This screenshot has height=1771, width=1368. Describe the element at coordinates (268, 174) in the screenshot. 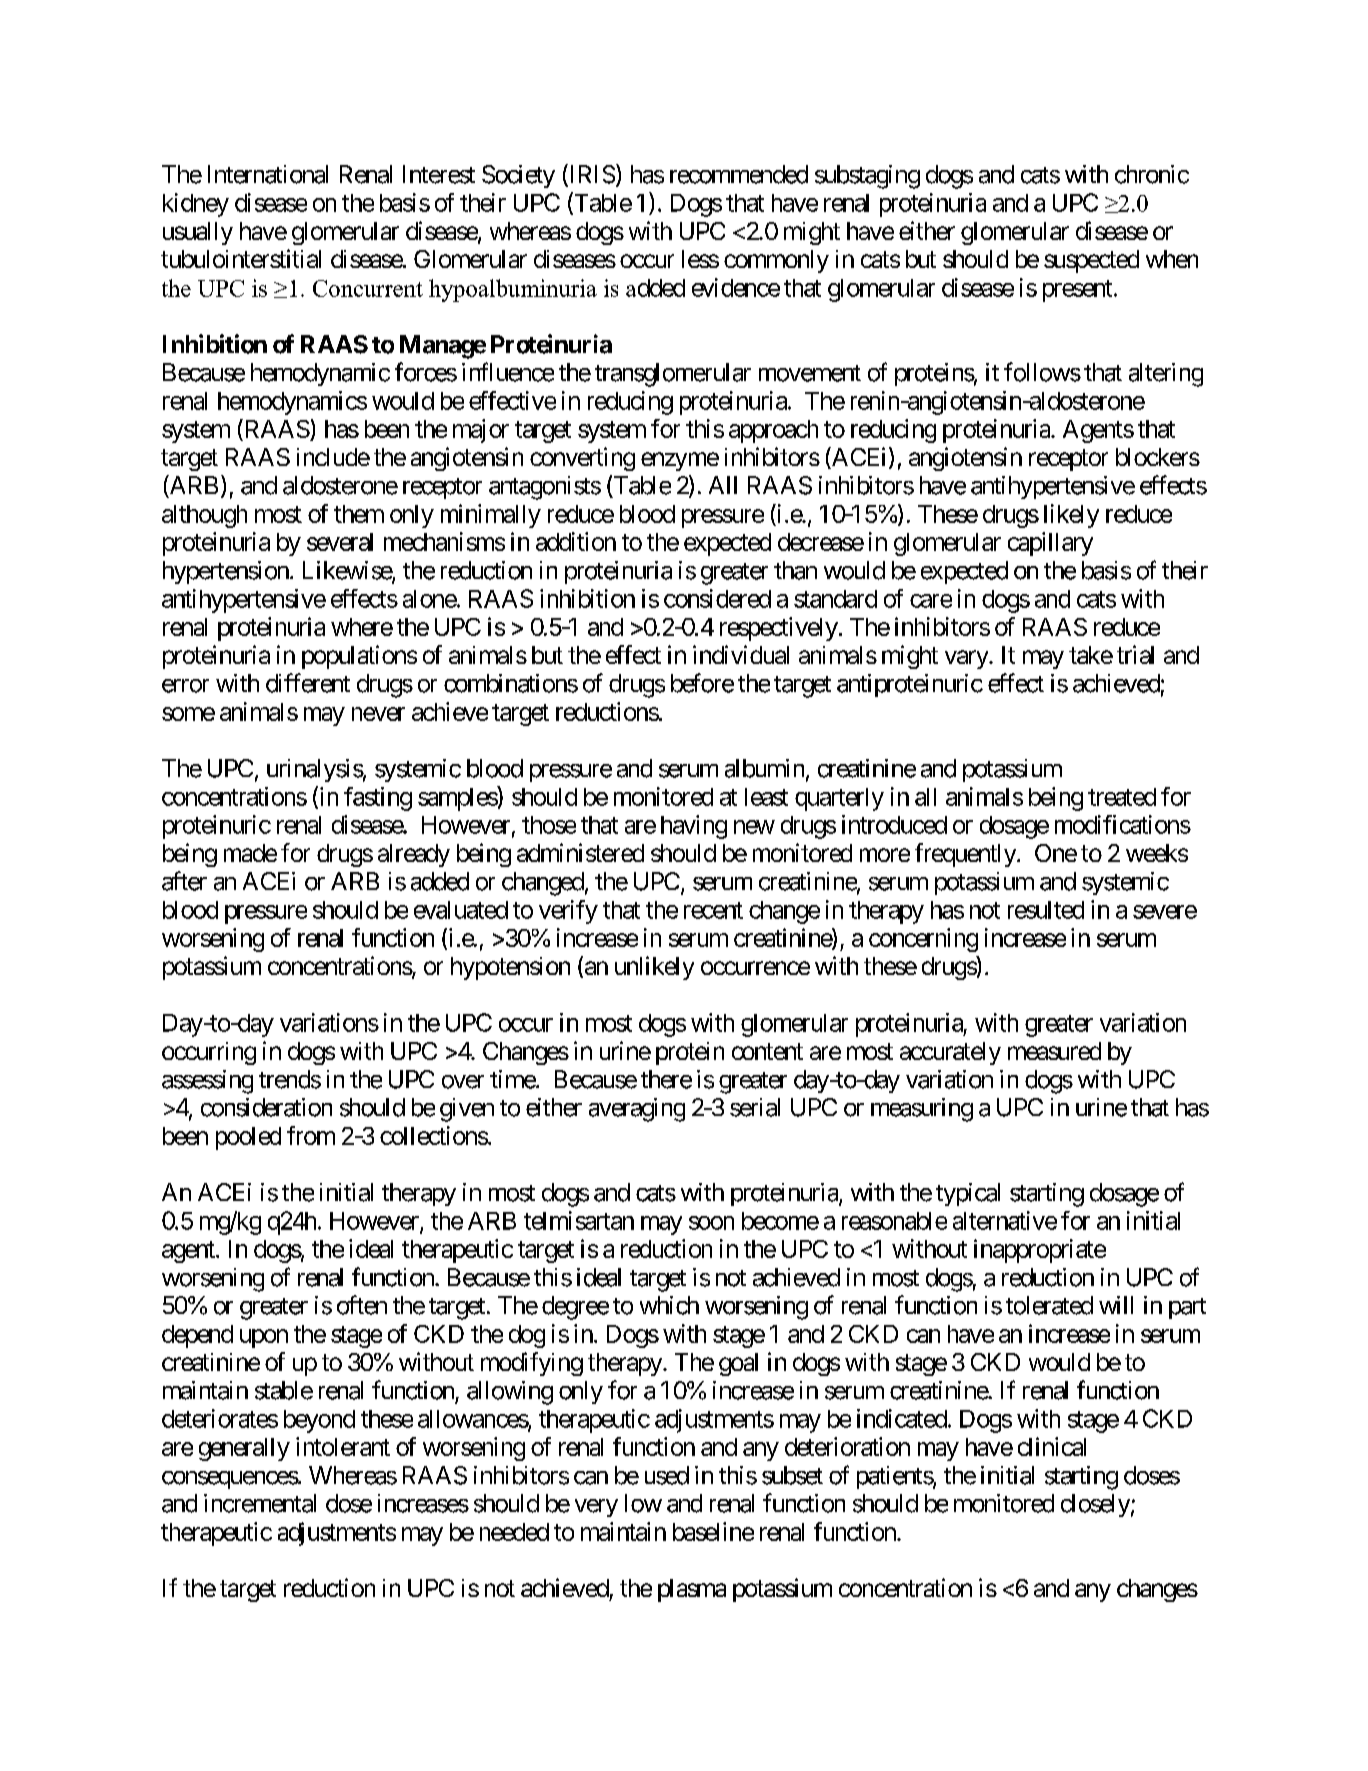

I see `International` at that location.
